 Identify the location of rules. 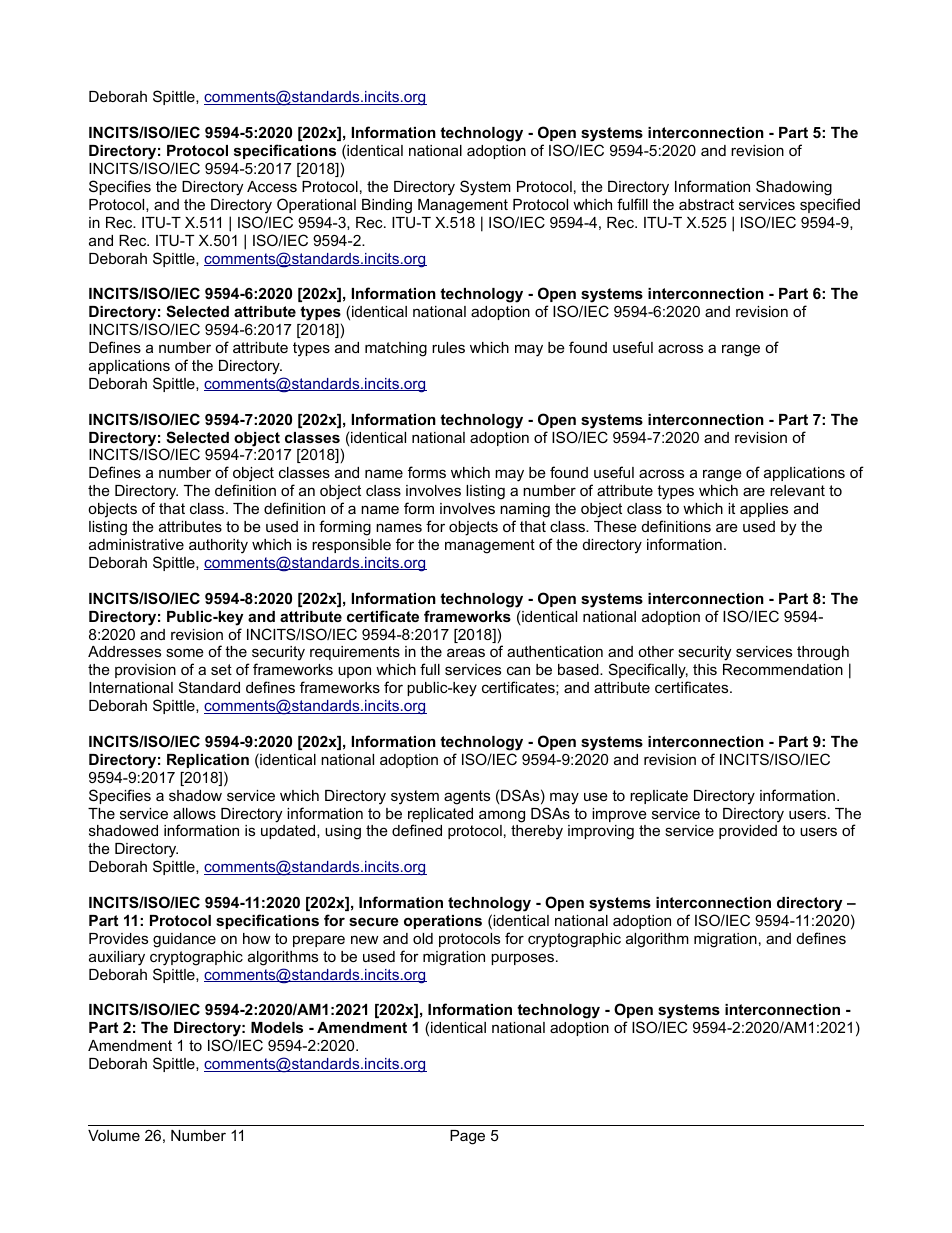
(448, 347).
